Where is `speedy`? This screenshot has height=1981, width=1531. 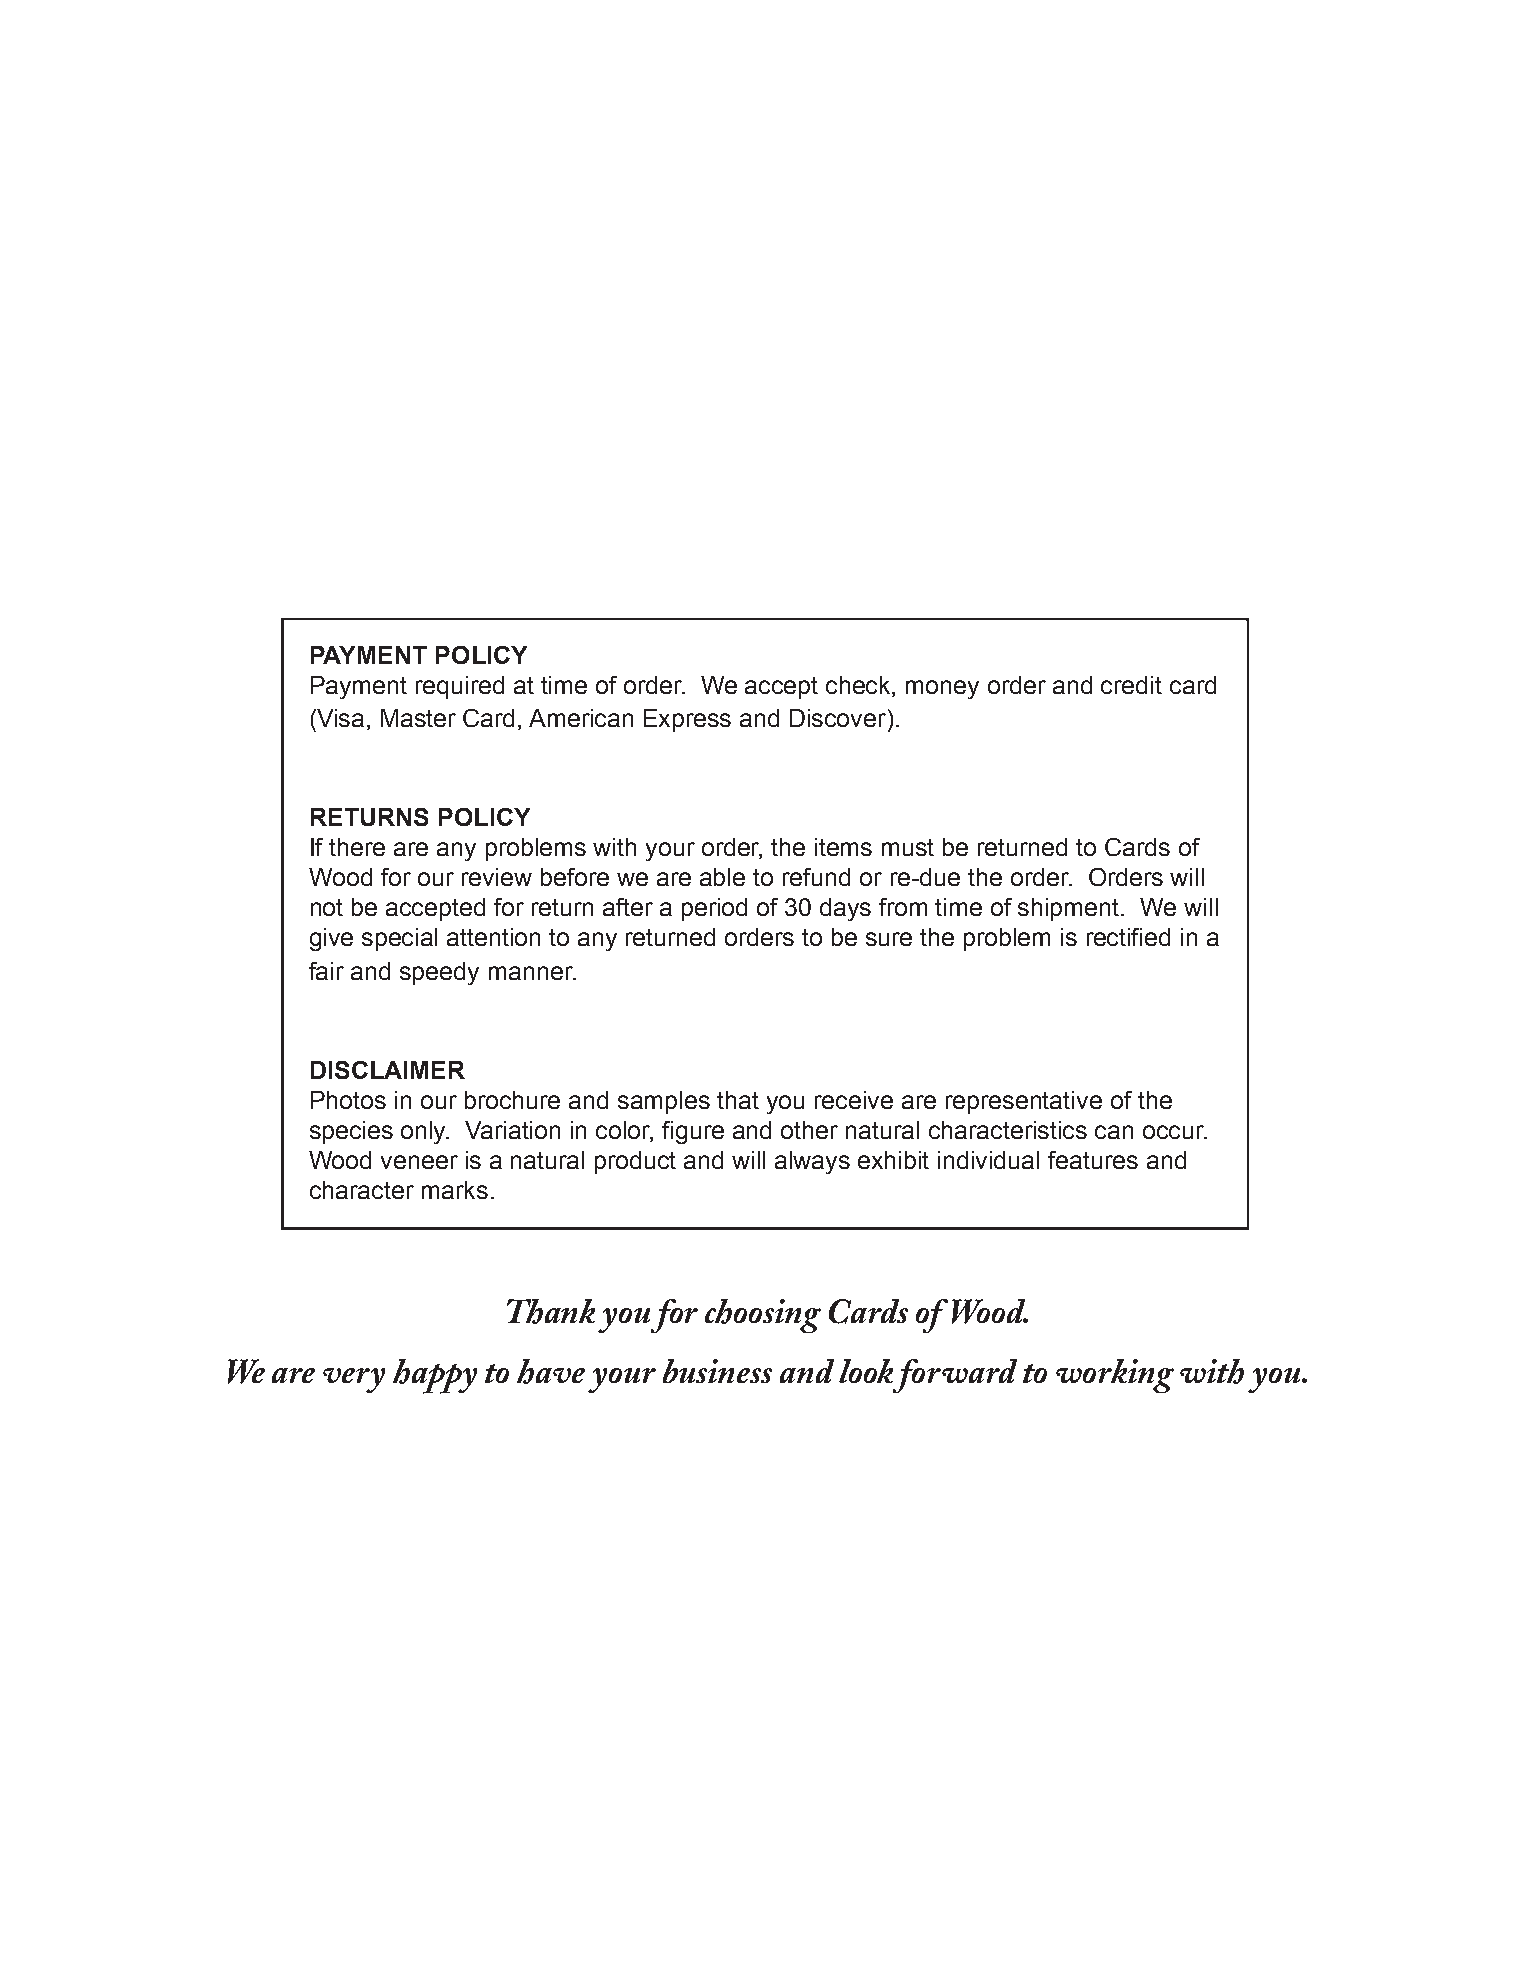 speedy is located at coordinates (439, 973).
